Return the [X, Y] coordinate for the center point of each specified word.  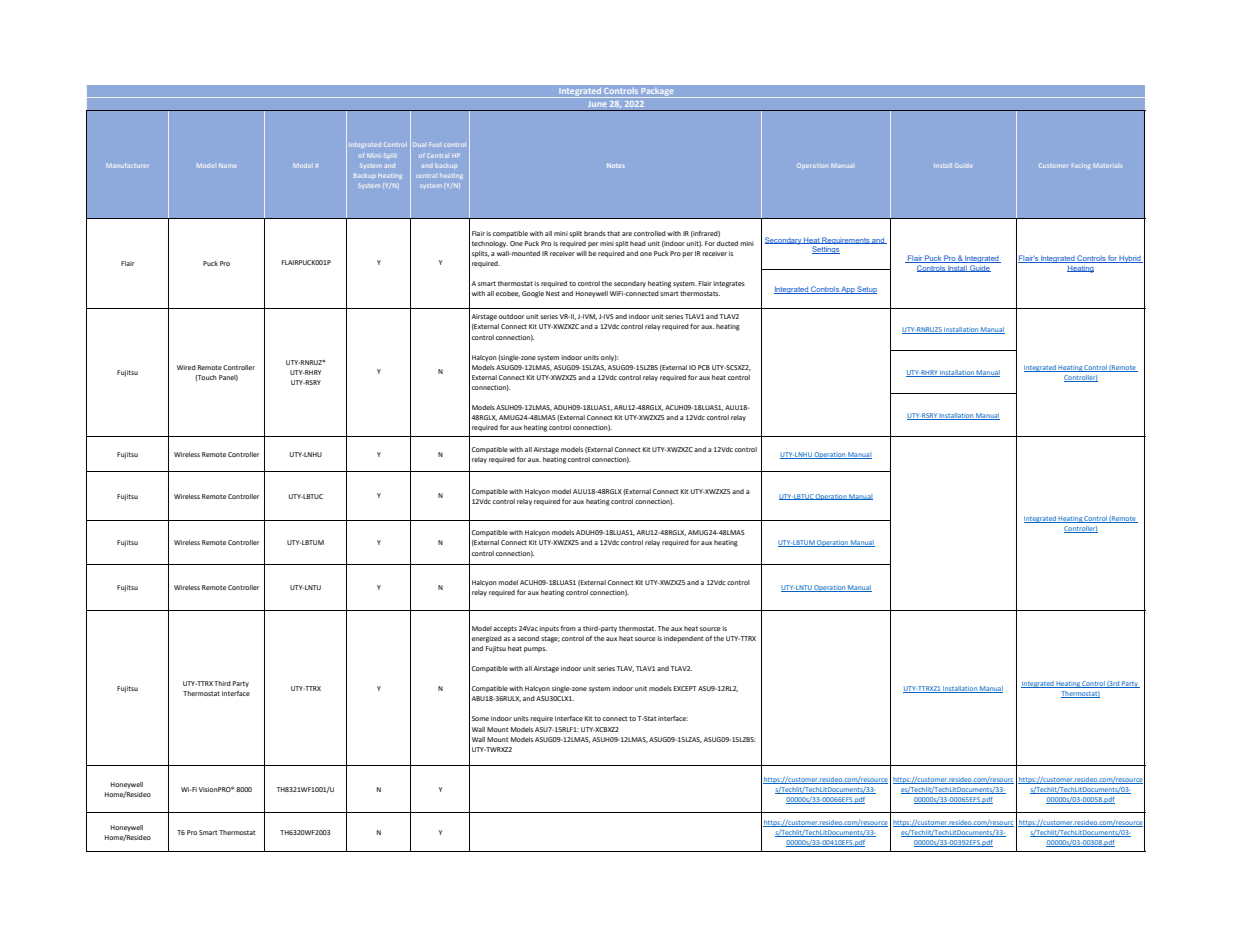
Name [227, 166]
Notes [616, 165]
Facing [1081, 165]
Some [480, 718]
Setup [866, 290]
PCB [704, 367]
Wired [186, 367]
